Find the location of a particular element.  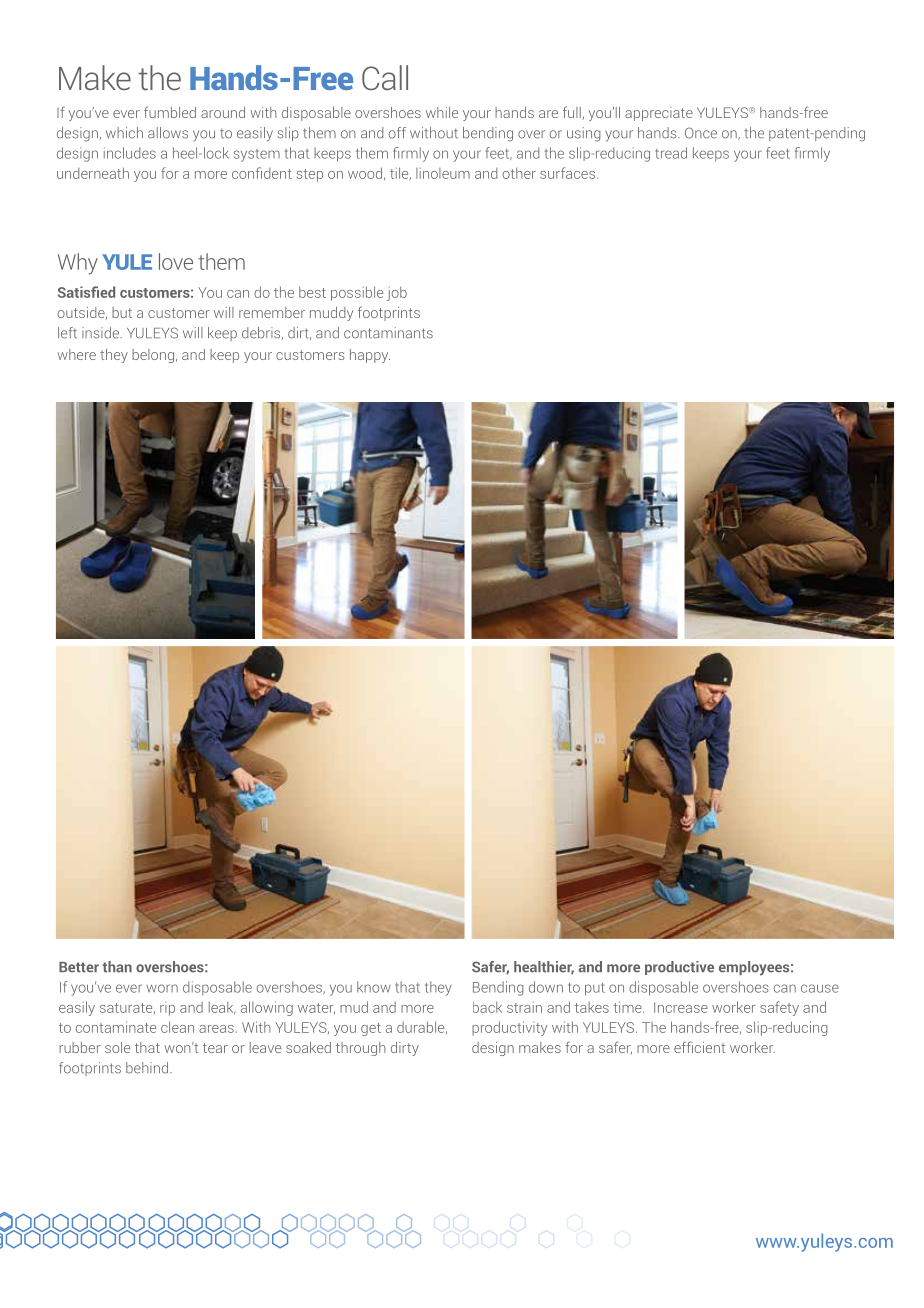

fumbled is located at coordinates (170, 112).
